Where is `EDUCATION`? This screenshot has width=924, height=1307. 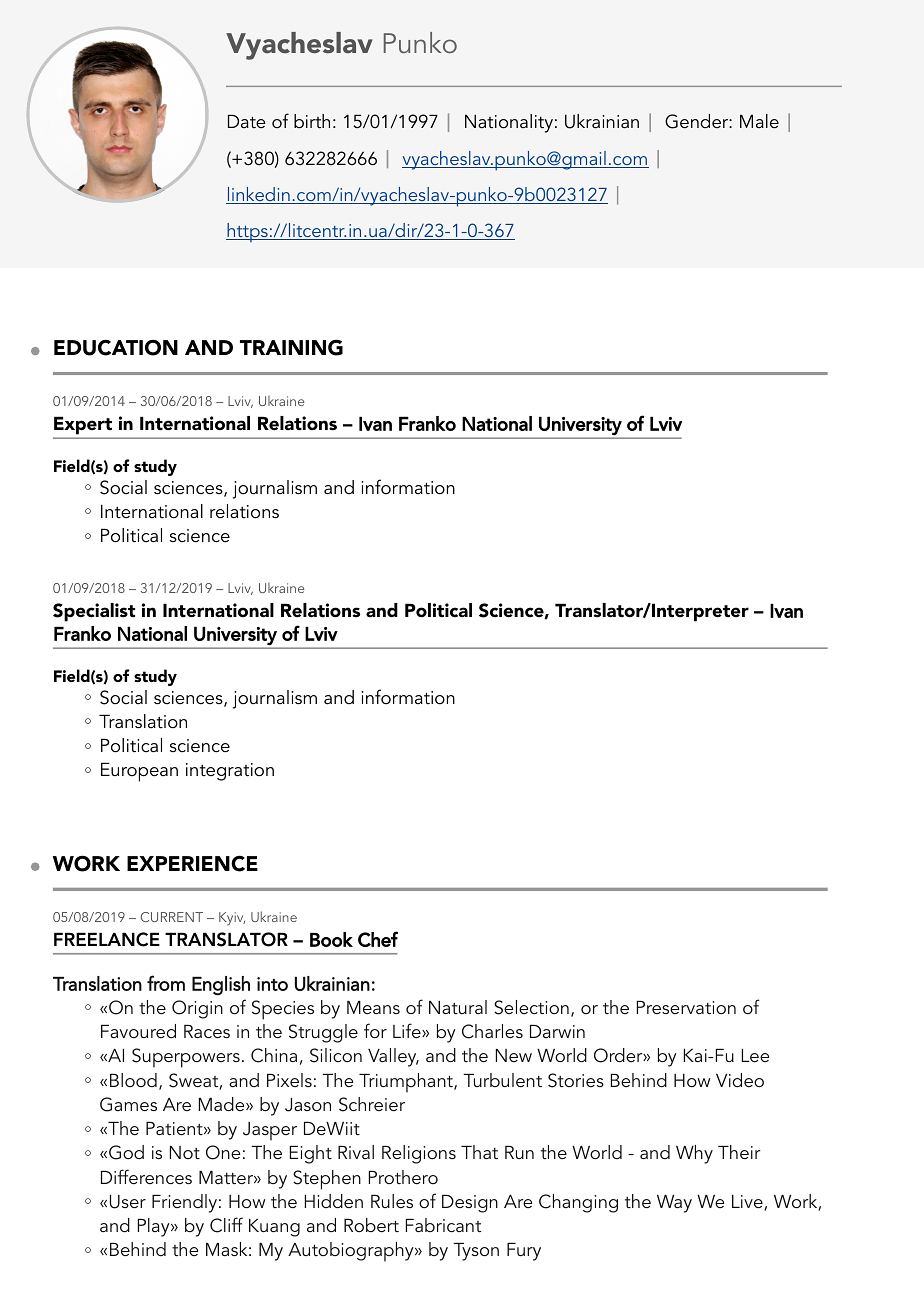
EDUCATION is located at coordinates (116, 347).
